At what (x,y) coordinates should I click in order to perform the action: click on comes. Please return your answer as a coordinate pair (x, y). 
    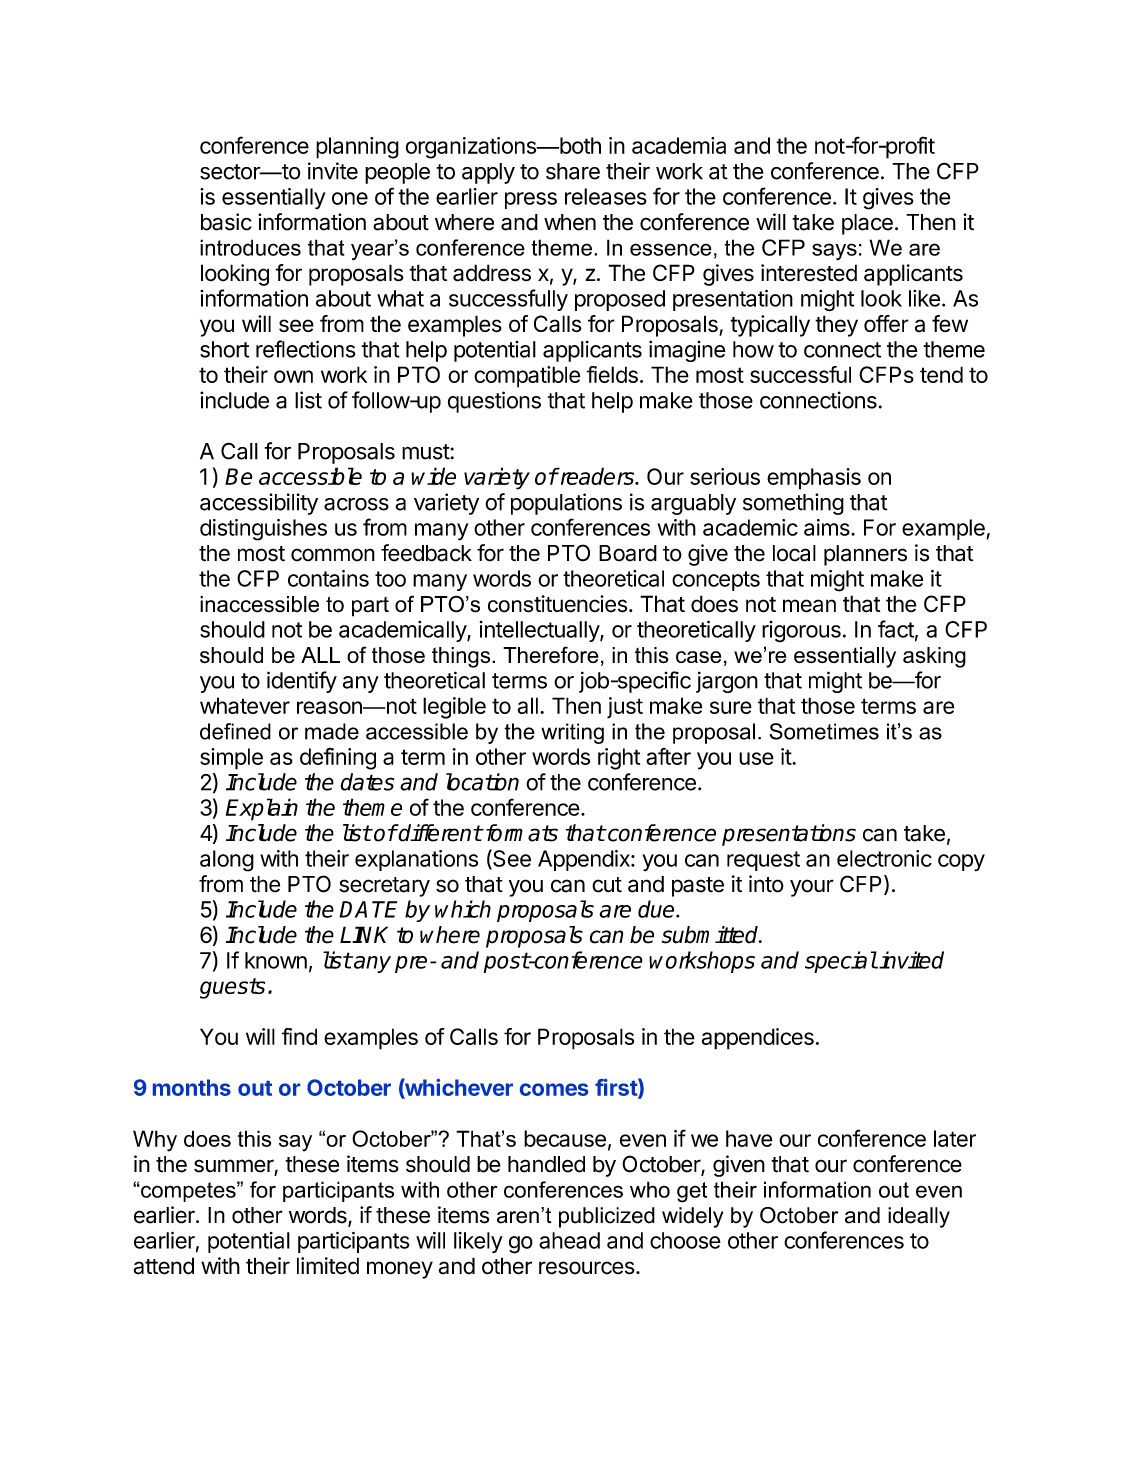
    Looking at the image, I should click on (554, 1089).
